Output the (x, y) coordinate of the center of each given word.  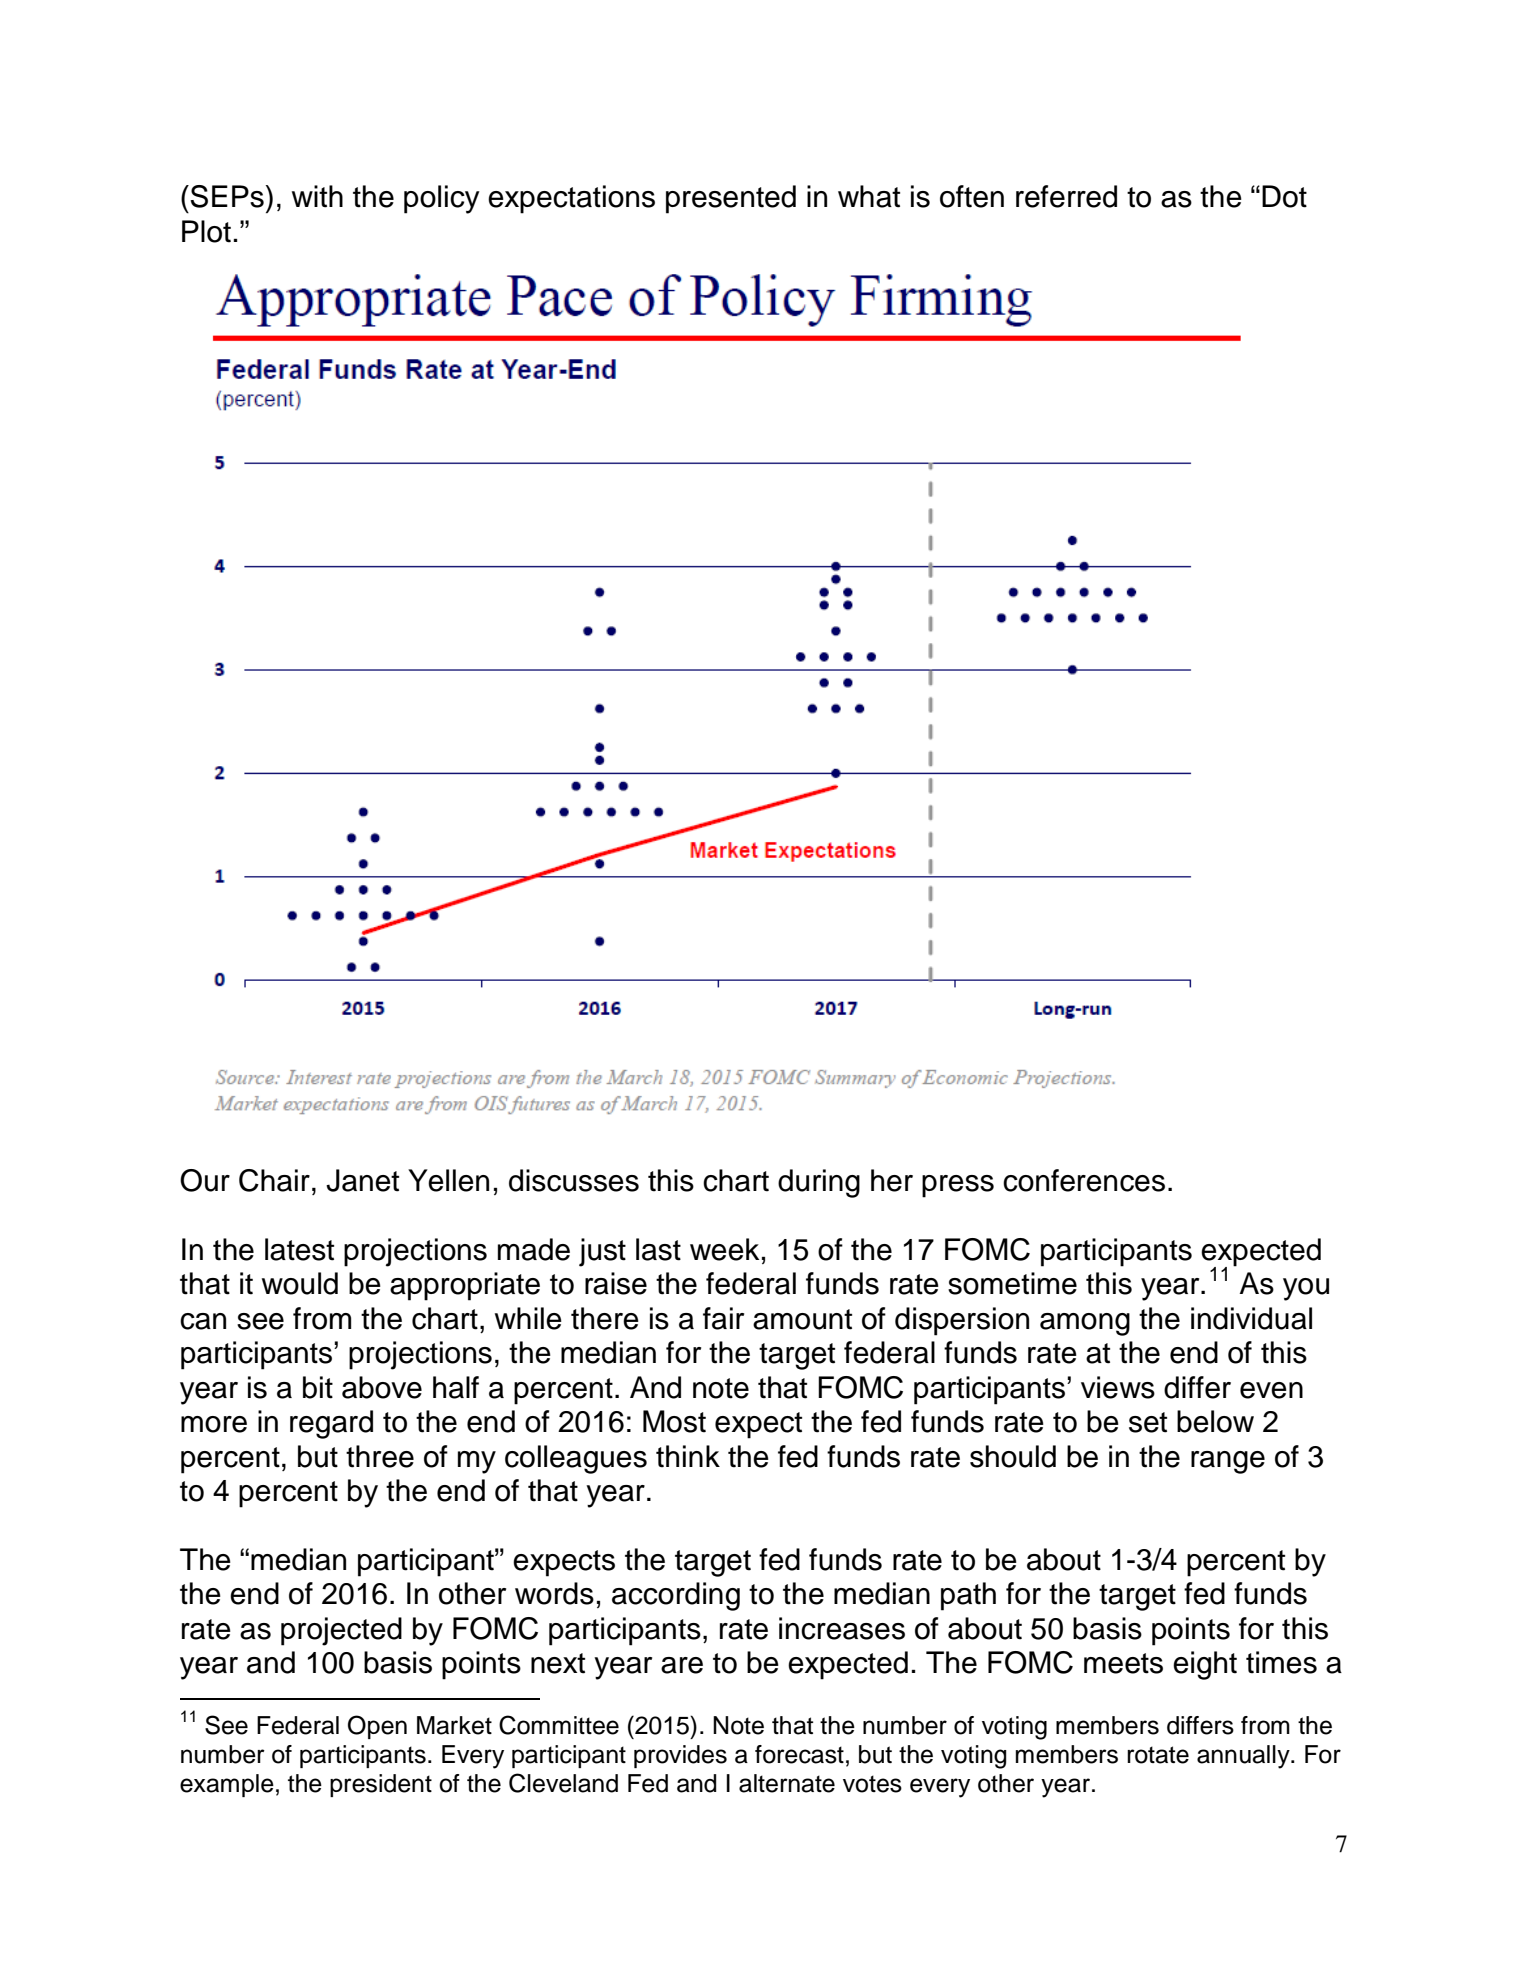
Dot (1284, 196)
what (869, 196)
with (317, 196)
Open (377, 1727)
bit (318, 1387)
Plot (206, 231)
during (819, 1183)
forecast (799, 1754)
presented (731, 199)
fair (723, 1318)
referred (1066, 196)
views (1118, 1387)
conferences (1084, 1180)
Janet (362, 1180)
